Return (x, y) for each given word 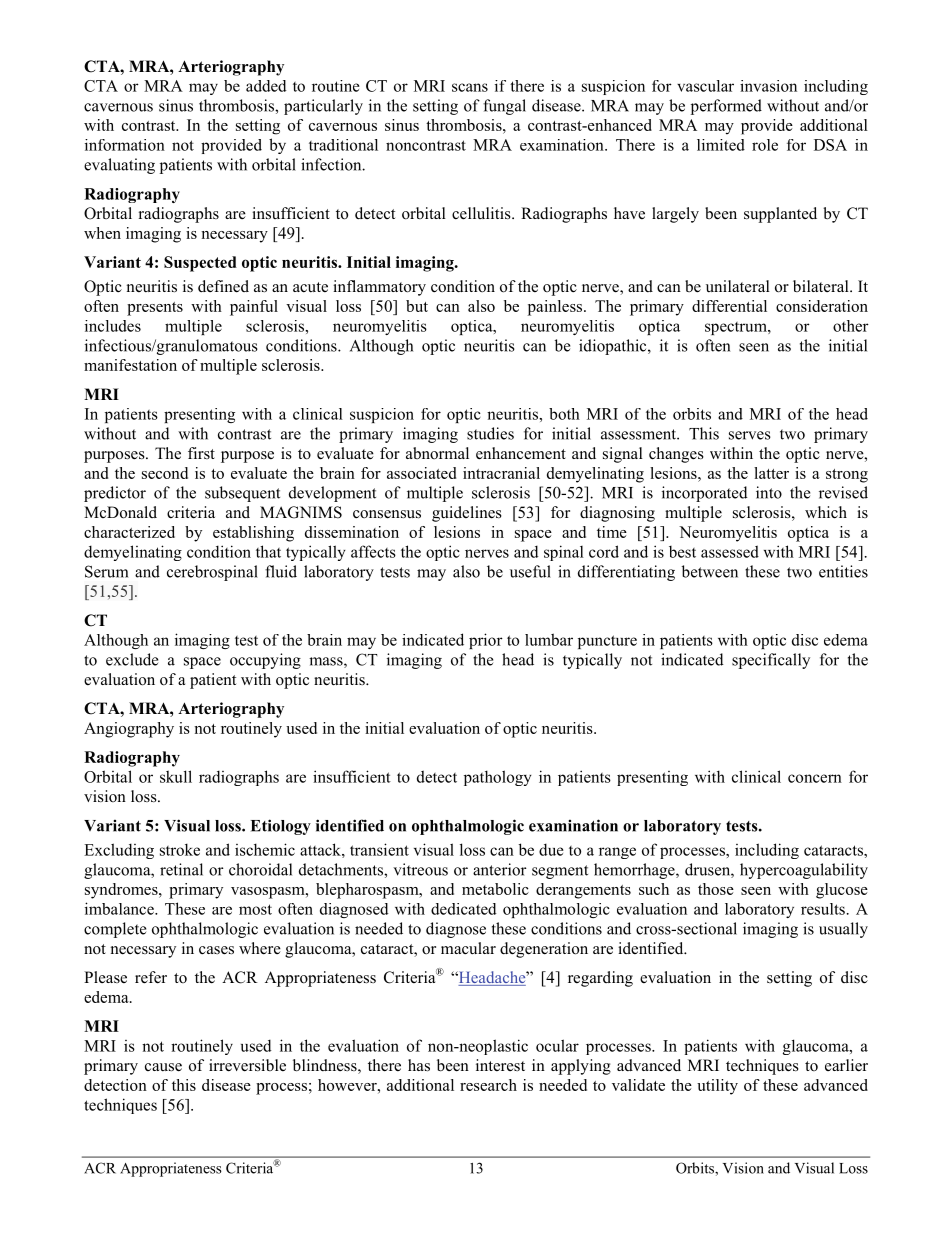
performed (726, 107)
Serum (106, 571)
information (125, 145)
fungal (504, 107)
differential (729, 306)
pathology (498, 778)
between (710, 571)
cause (163, 1067)
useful (530, 571)
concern (815, 778)
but (417, 306)
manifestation (130, 365)
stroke (180, 849)
